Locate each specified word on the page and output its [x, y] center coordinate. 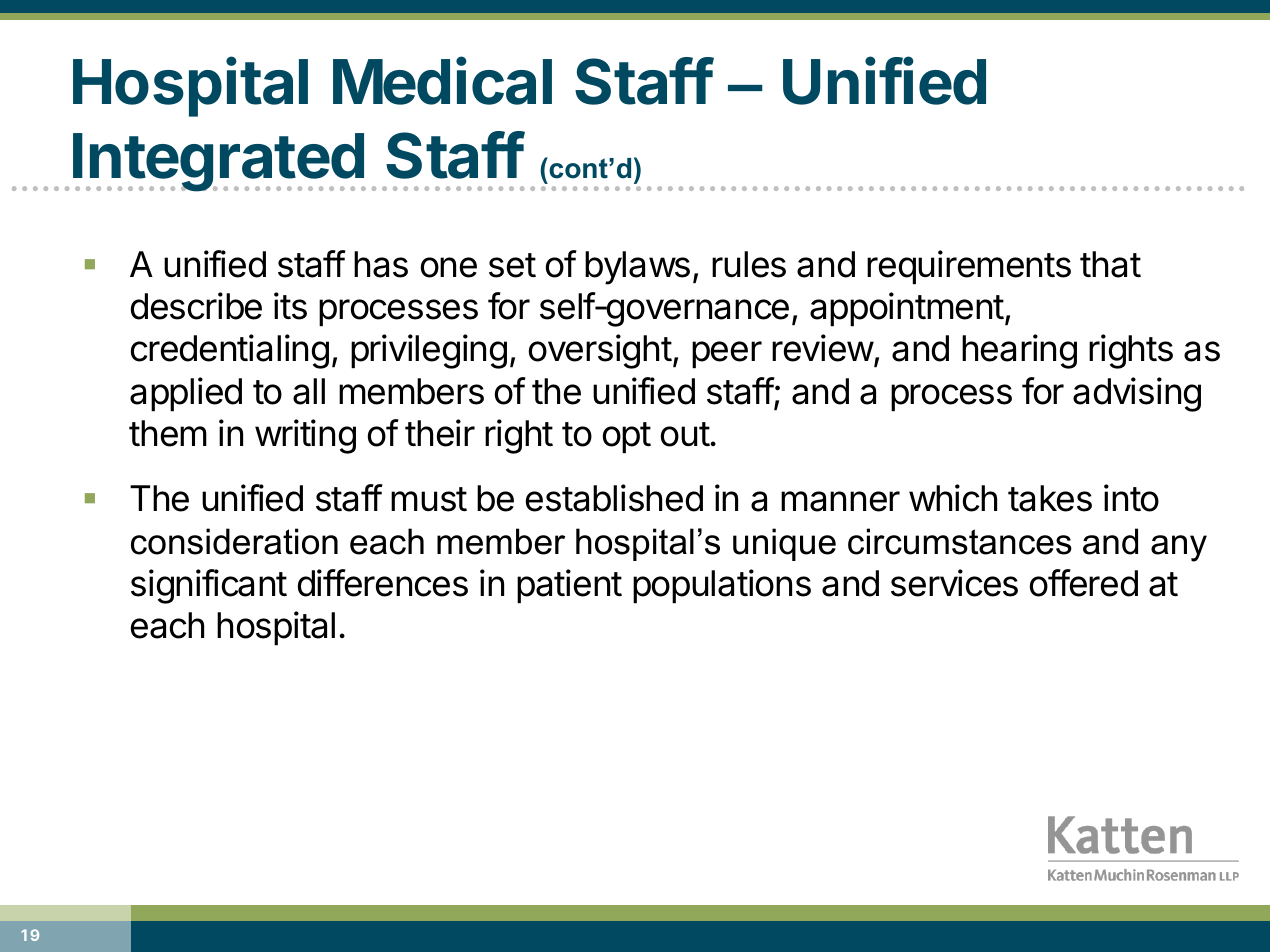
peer [727, 355]
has [381, 264]
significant [209, 586]
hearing [1019, 351]
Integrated [219, 162]
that [1110, 264]
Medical [442, 81]
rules [749, 264]
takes [1050, 498]
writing [305, 436]
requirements [969, 267]
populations [722, 586]
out [685, 434]
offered [1084, 583]
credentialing [230, 351]
